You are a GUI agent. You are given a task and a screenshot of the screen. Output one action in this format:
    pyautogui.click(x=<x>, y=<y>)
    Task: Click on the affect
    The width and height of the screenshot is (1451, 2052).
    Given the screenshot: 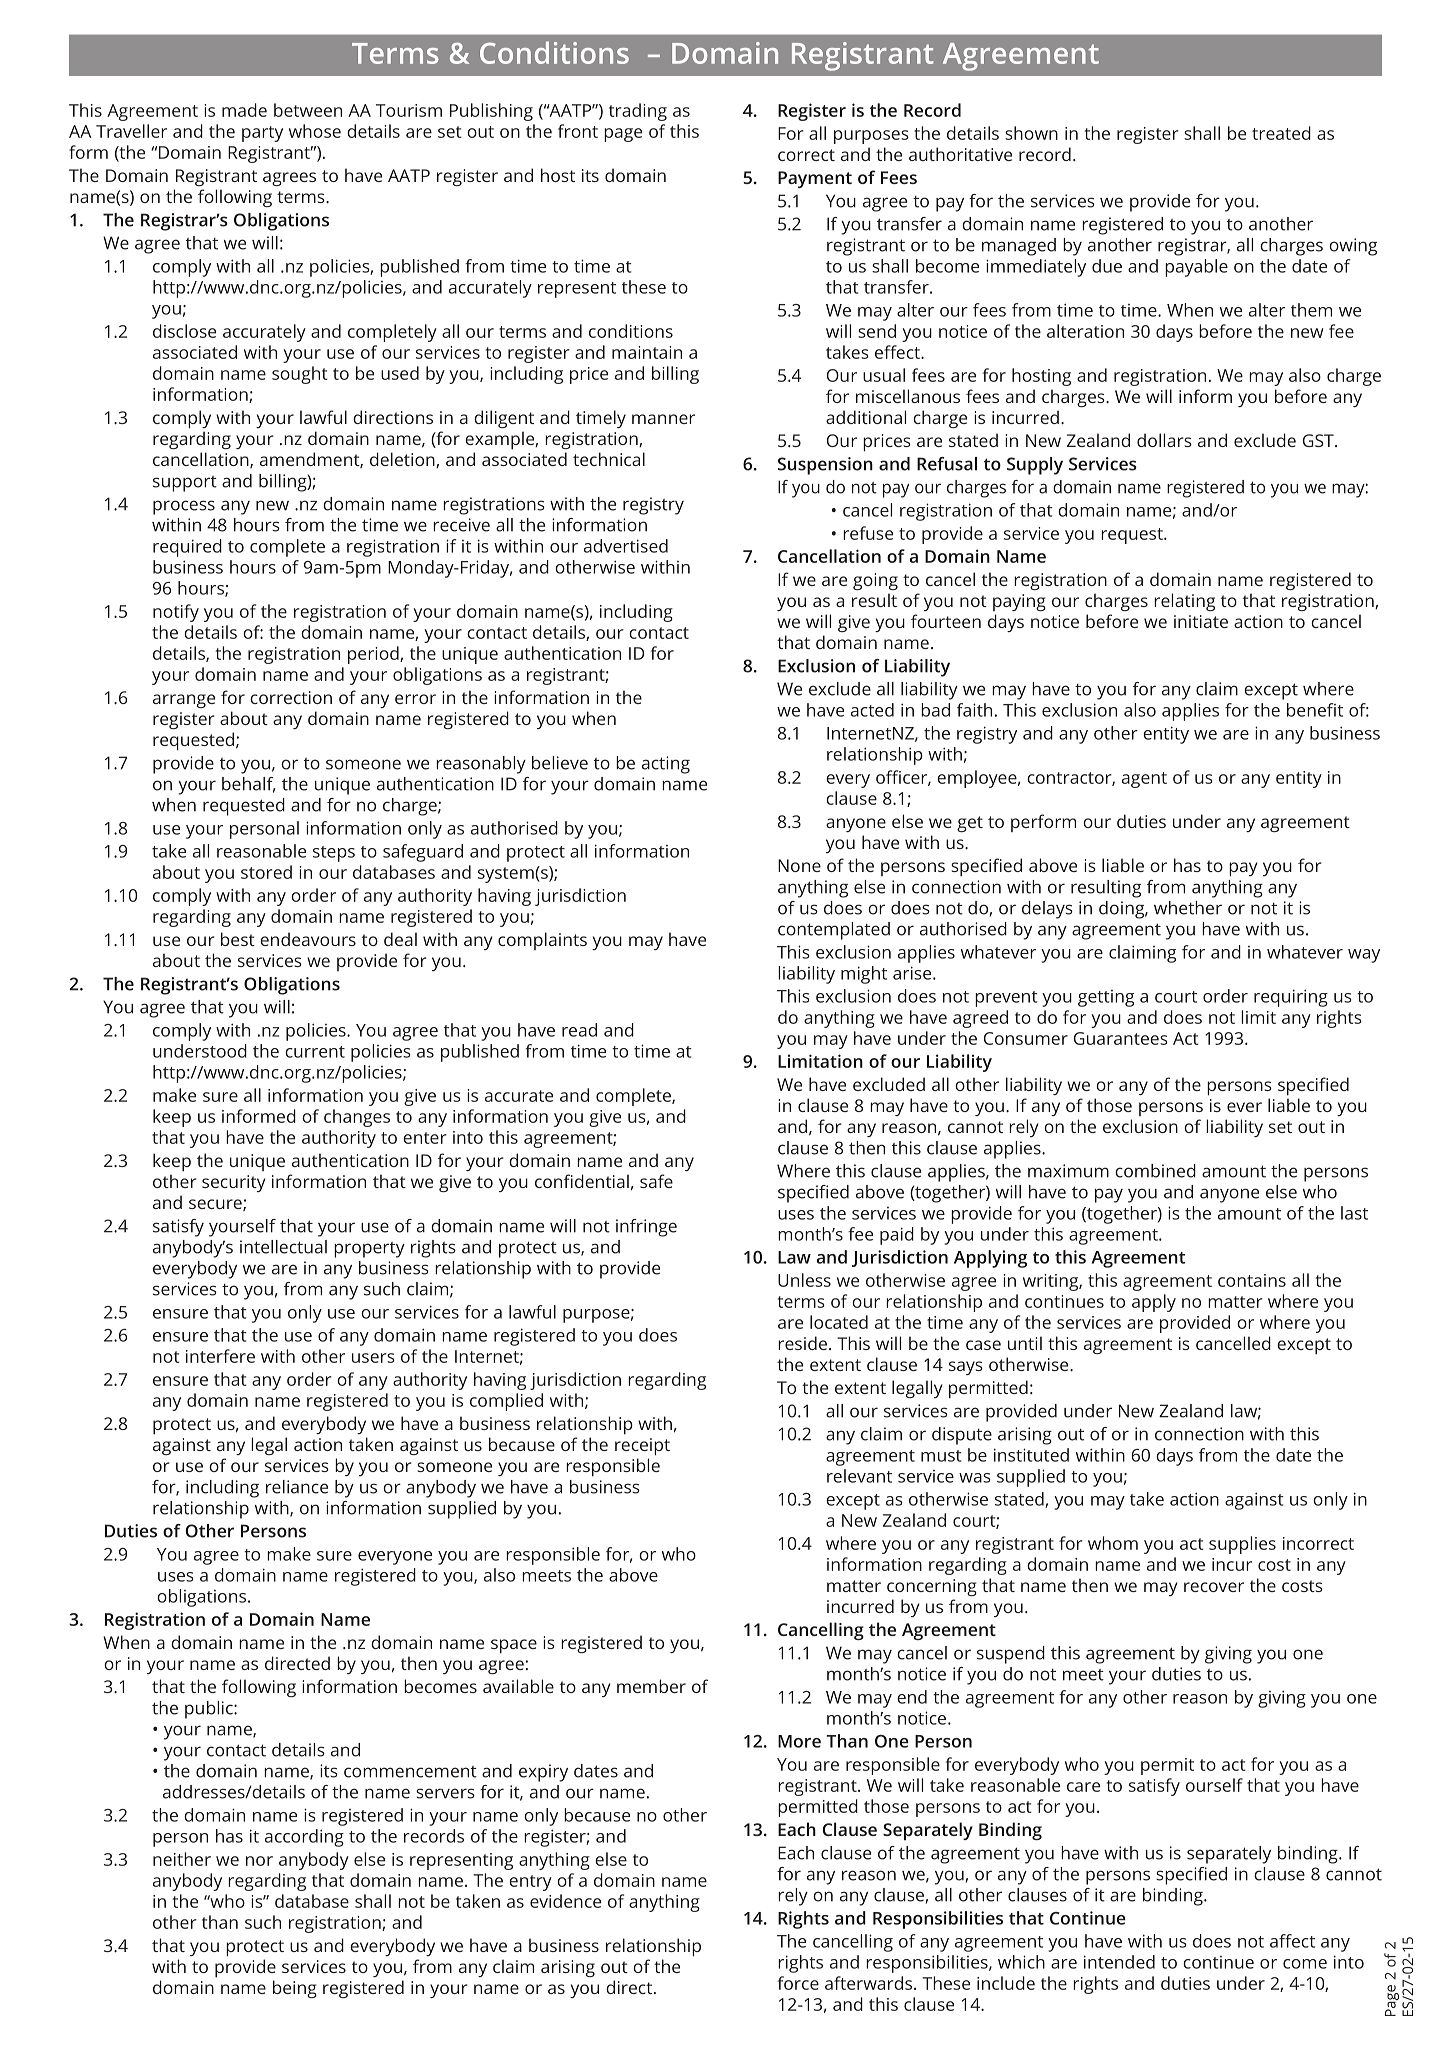 What is the action you would take?
    pyautogui.click(x=1292, y=1941)
